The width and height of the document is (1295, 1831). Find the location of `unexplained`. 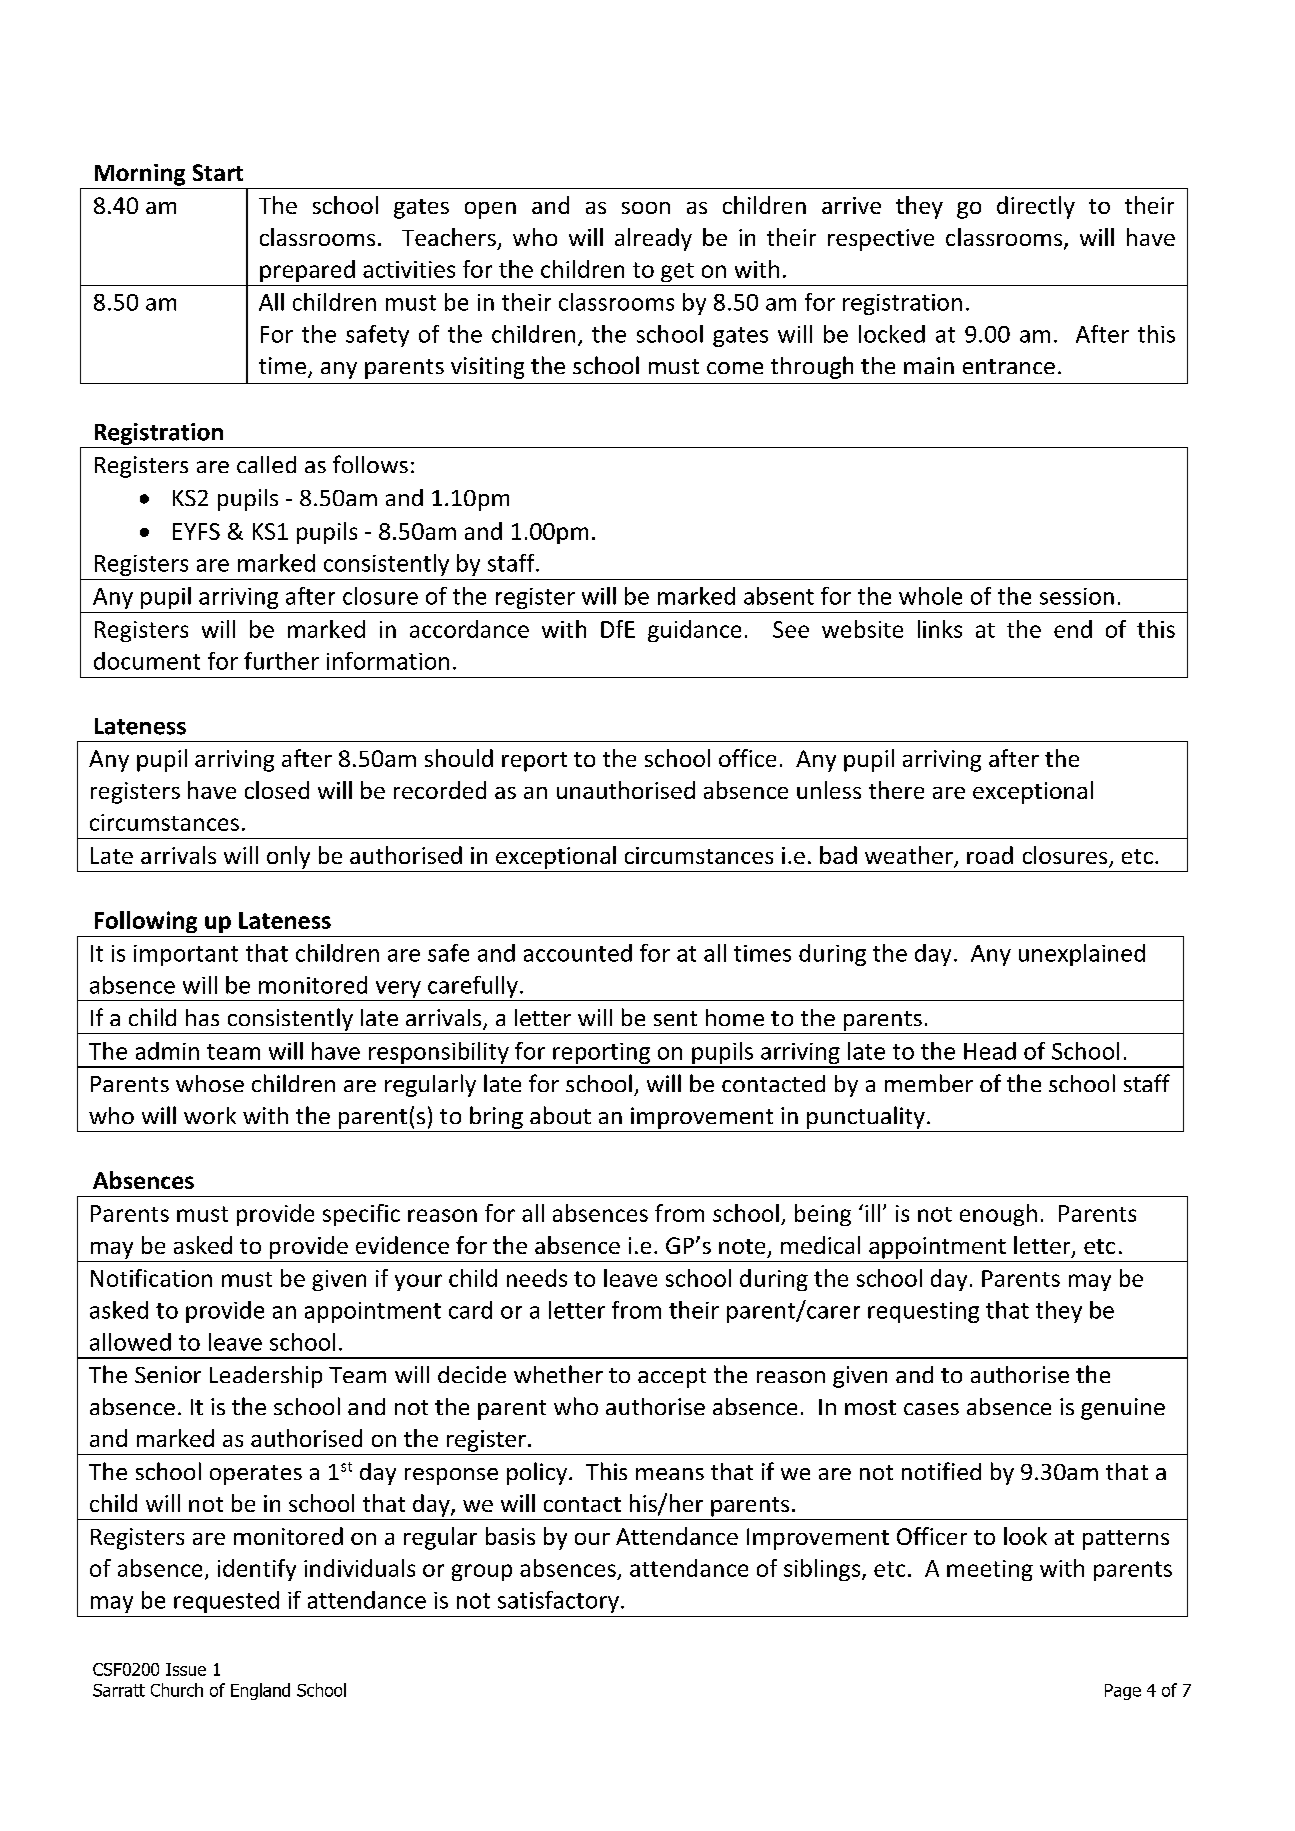

unexplained is located at coordinates (1082, 955).
